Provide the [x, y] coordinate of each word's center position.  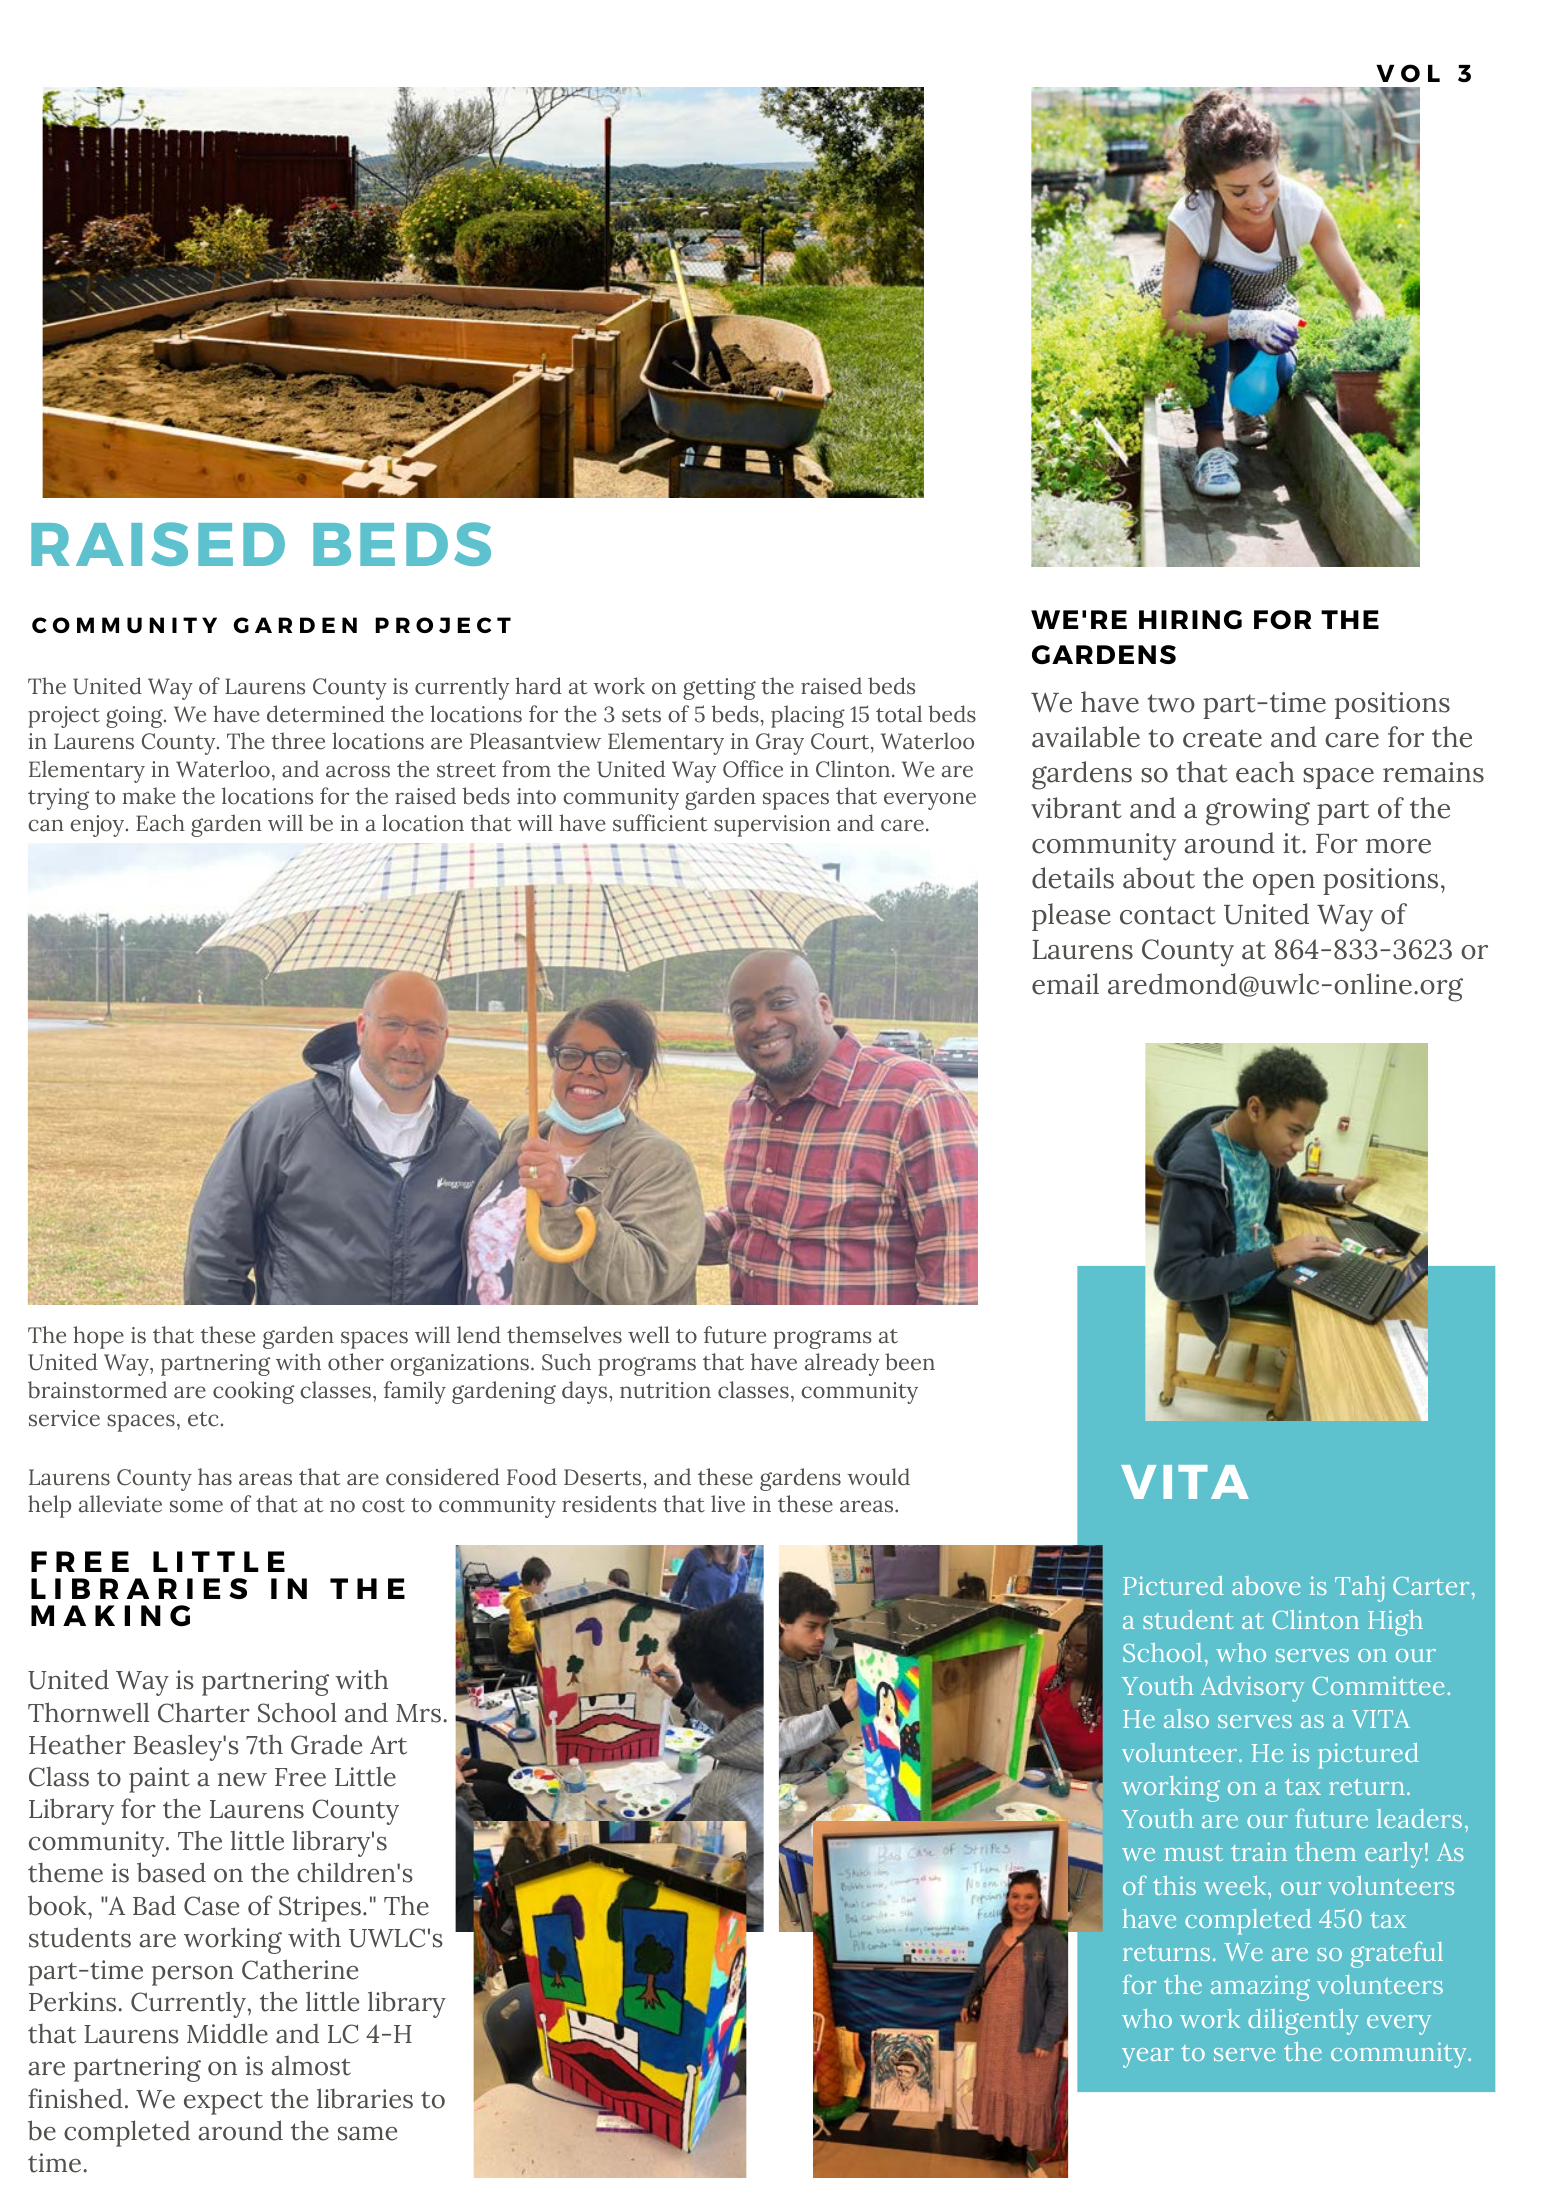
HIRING [1190, 619]
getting [719, 689]
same [367, 2134]
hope [98, 1337]
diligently [1303, 2022]
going [135, 717]
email [1065, 984]
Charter [204, 1712]
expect [223, 2103]
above [1266, 1585]
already [842, 1364]
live [728, 1504]
